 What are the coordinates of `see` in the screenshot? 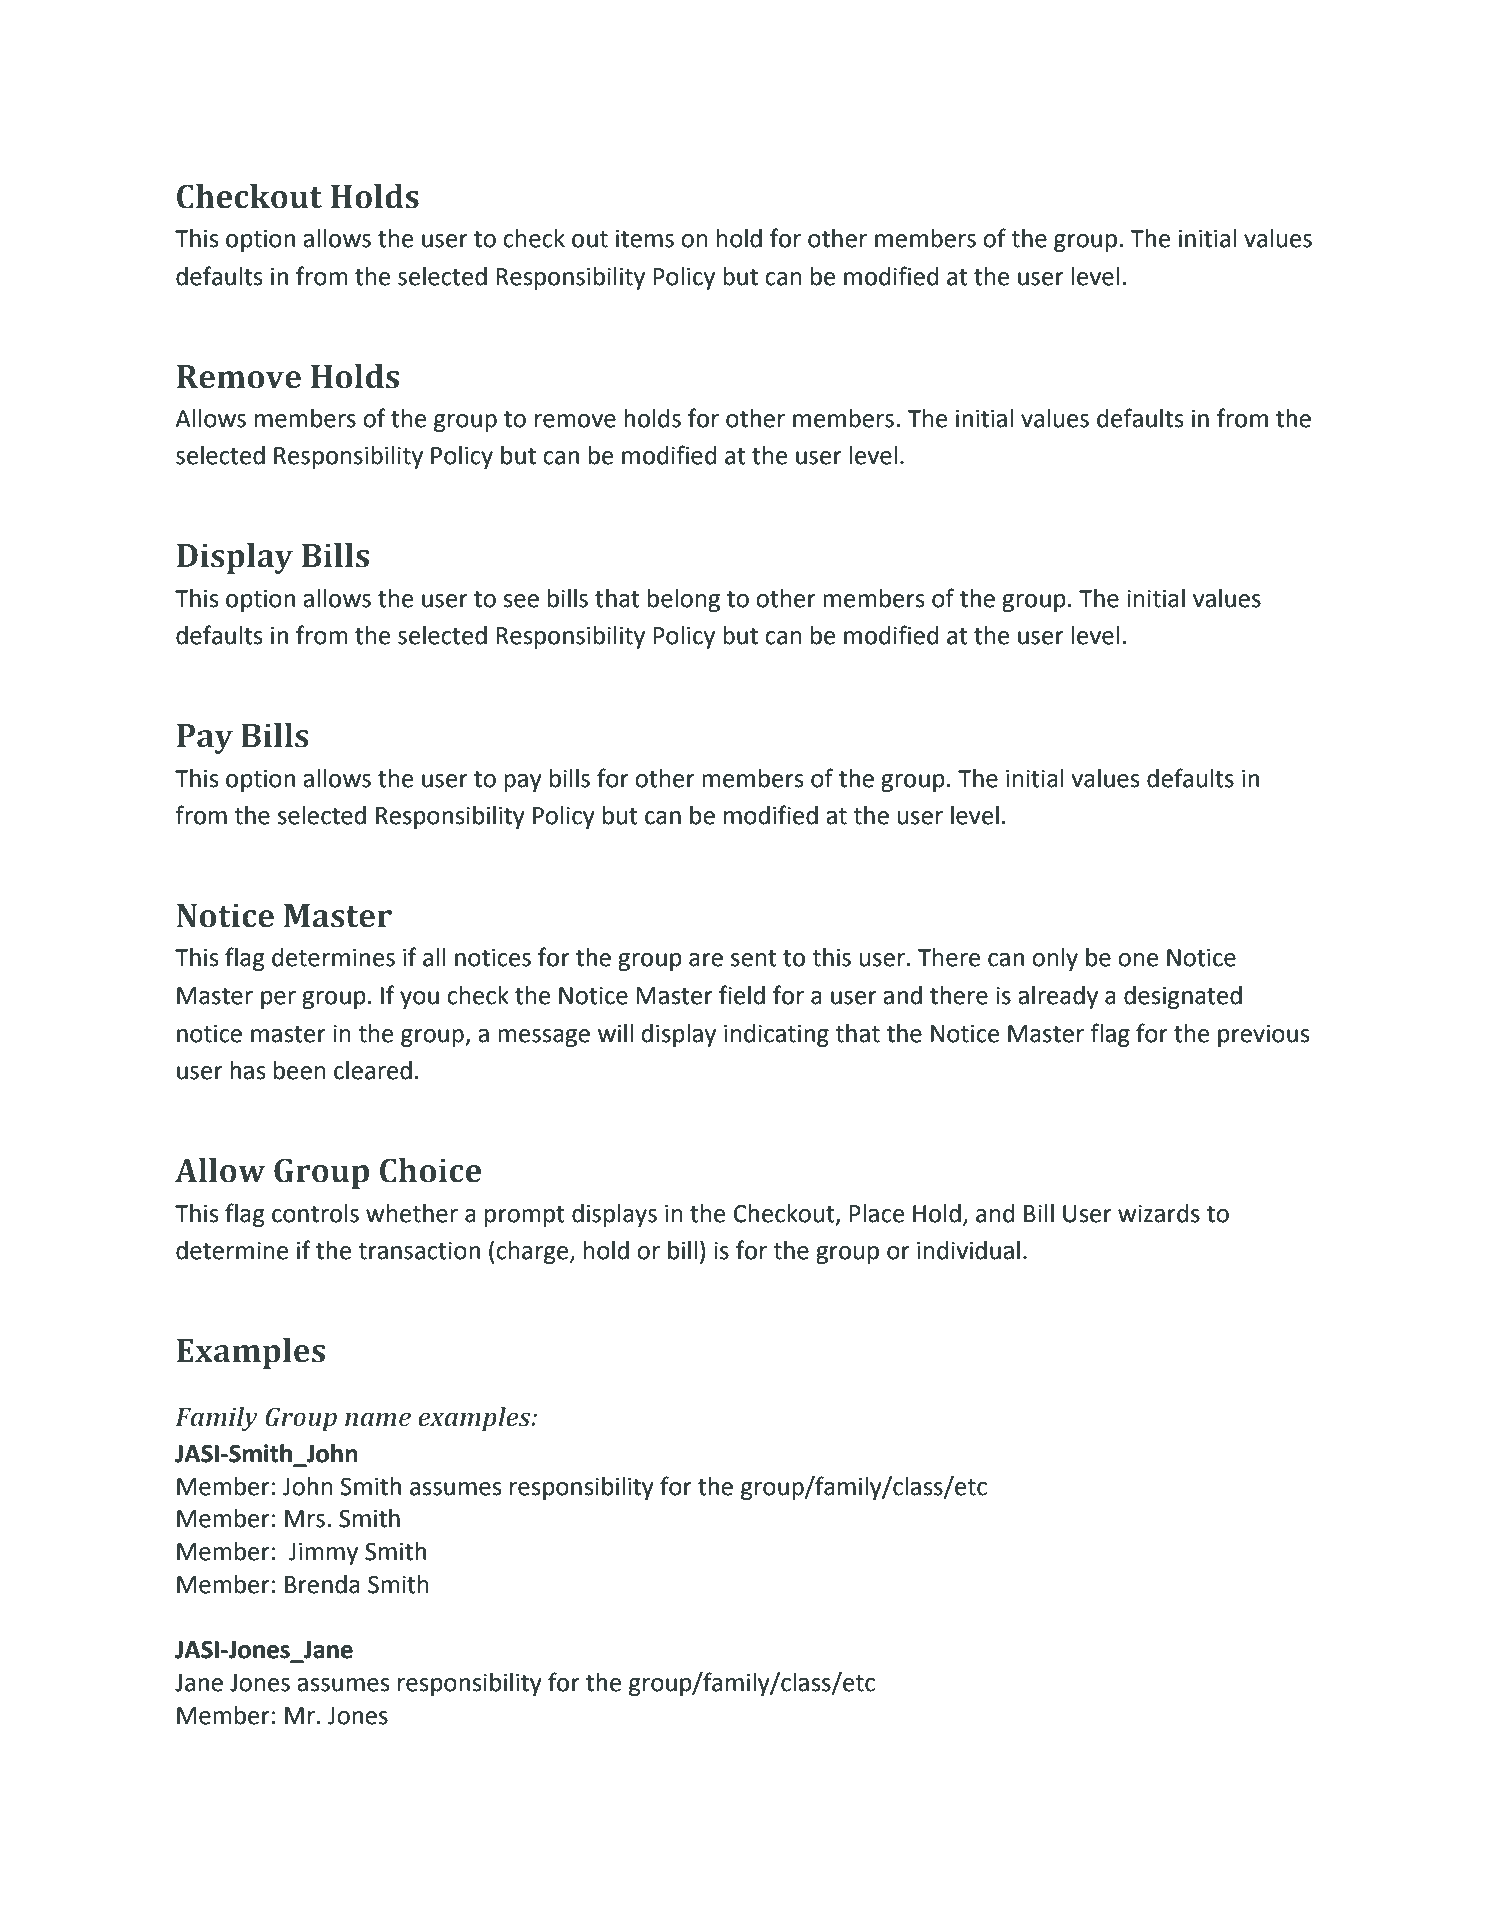 It's located at (521, 601).
